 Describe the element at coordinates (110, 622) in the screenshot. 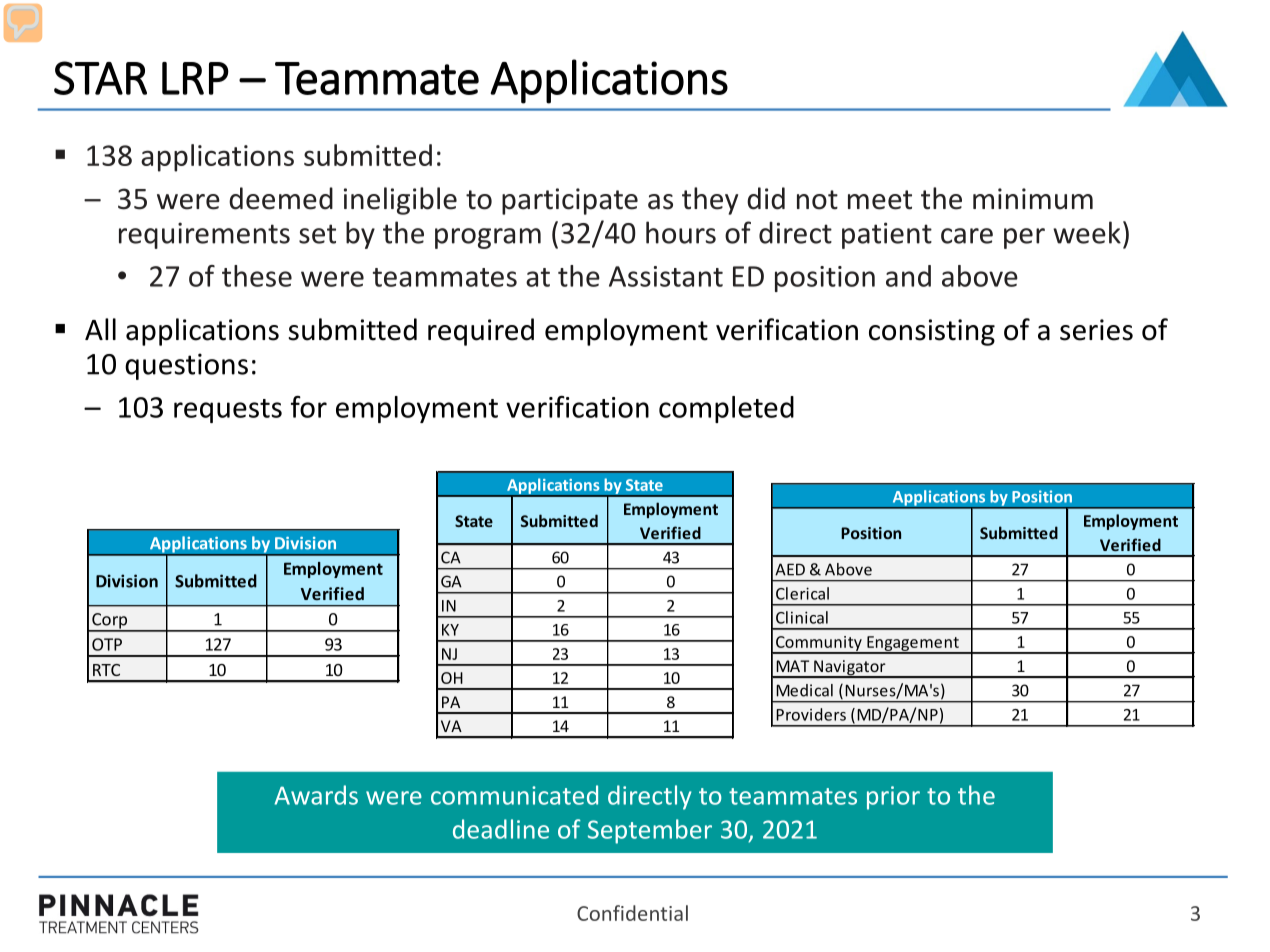

I see `Corp` at that location.
